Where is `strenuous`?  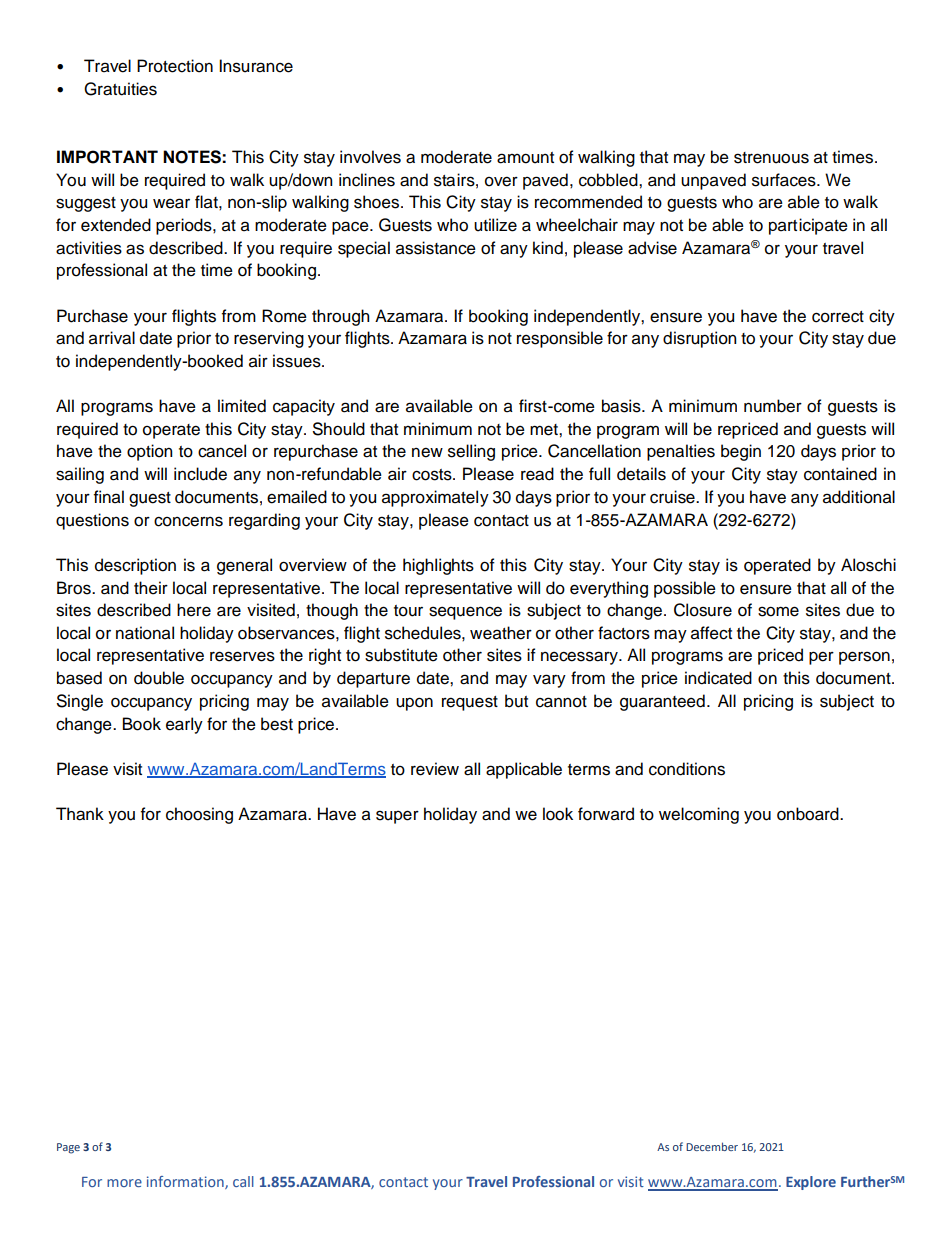 strenuous is located at coordinates (771, 158).
